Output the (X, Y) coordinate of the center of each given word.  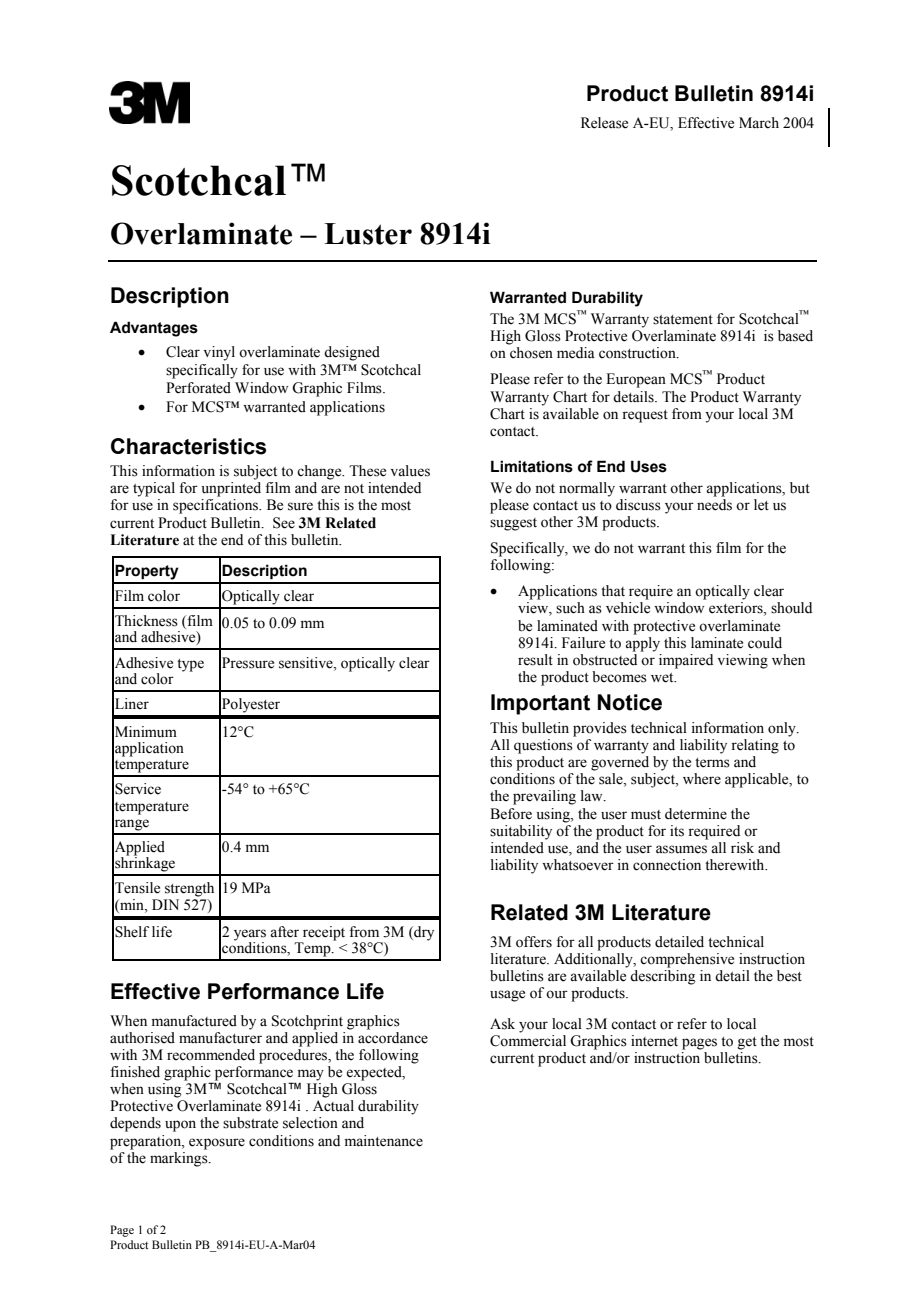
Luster (368, 234)
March (759, 123)
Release (604, 123)
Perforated (198, 388)
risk (742, 848)
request (645, 416)
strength (189, 889)
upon (180, 1126)
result (535, 660)
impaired (686, 661)
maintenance (384, 1141)
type (190, 665)
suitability (521, 832)
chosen (531, 353)
